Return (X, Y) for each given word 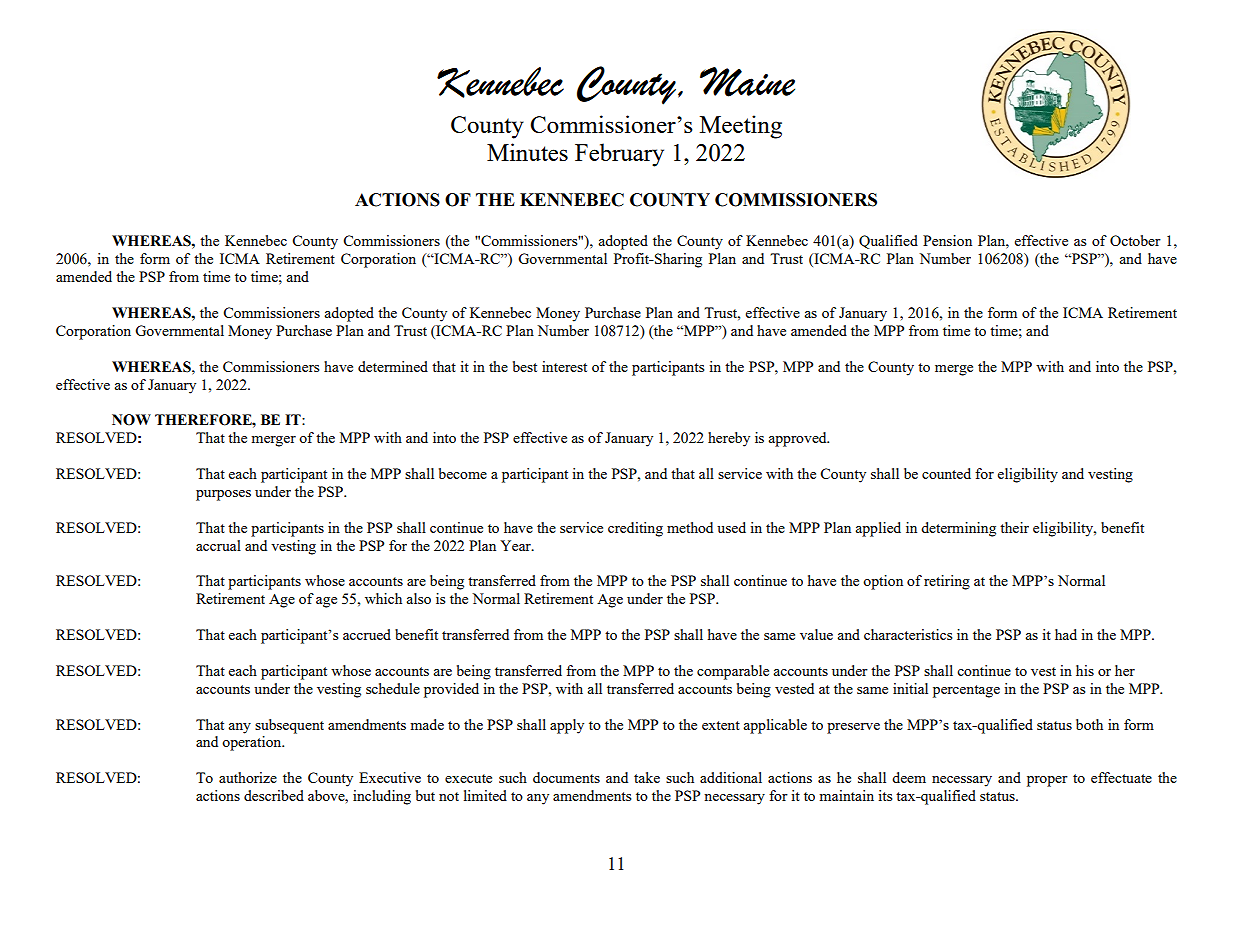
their (1014, 527)
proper (1047, 781)
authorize (248, 777)
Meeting (741, 127)
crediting (635, 529)
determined (393, 366)
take (647, 777)
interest (564, 366)
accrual (218, 545)
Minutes (527, 152)
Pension (947, 240)
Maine (747, 82)
